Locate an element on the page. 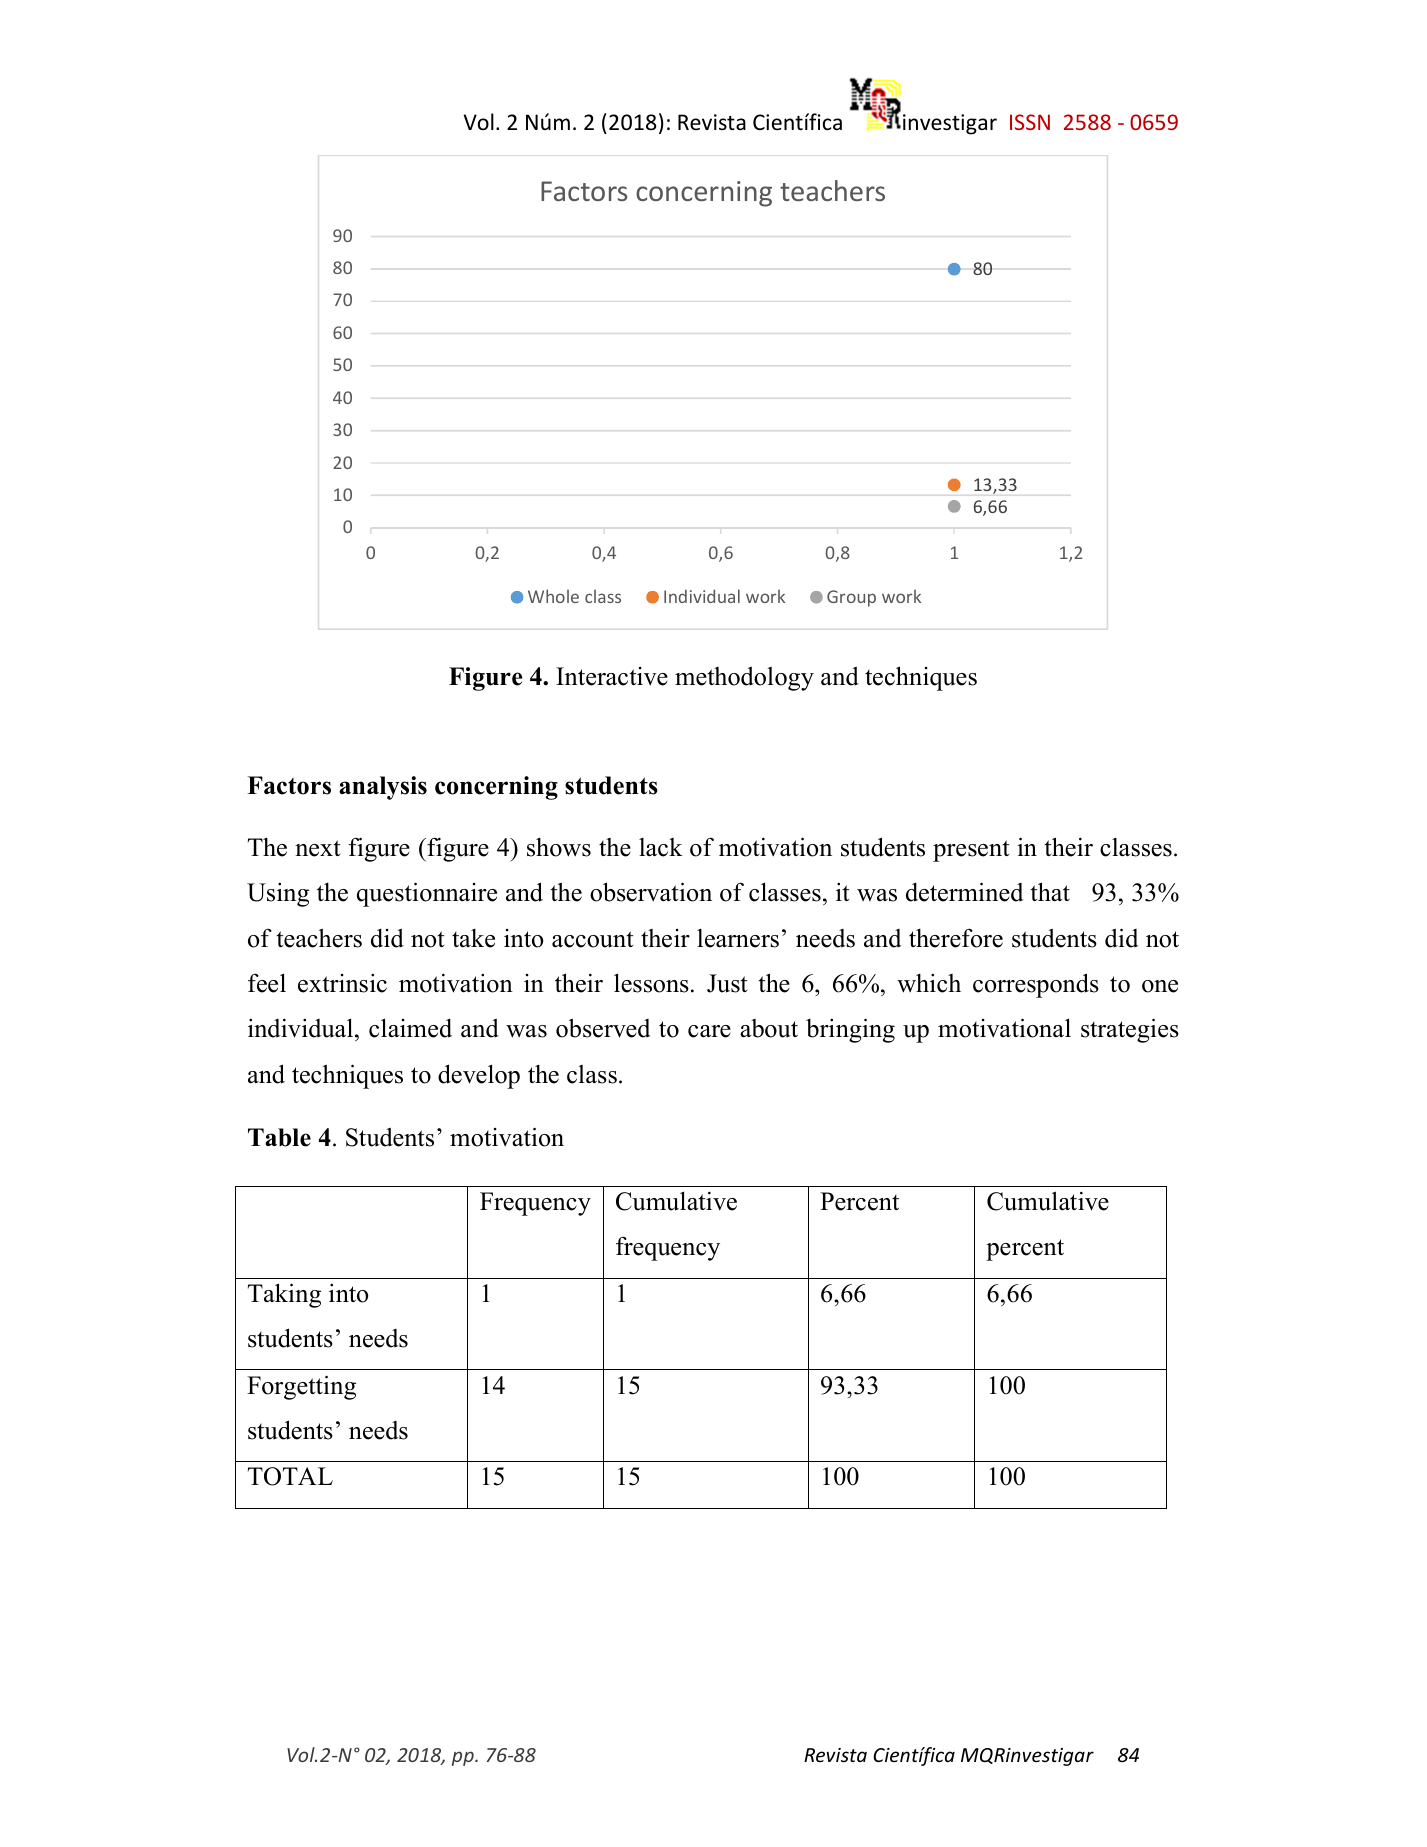 The image size is (1427, 1847). Group is located at coordinates (851, 598).
